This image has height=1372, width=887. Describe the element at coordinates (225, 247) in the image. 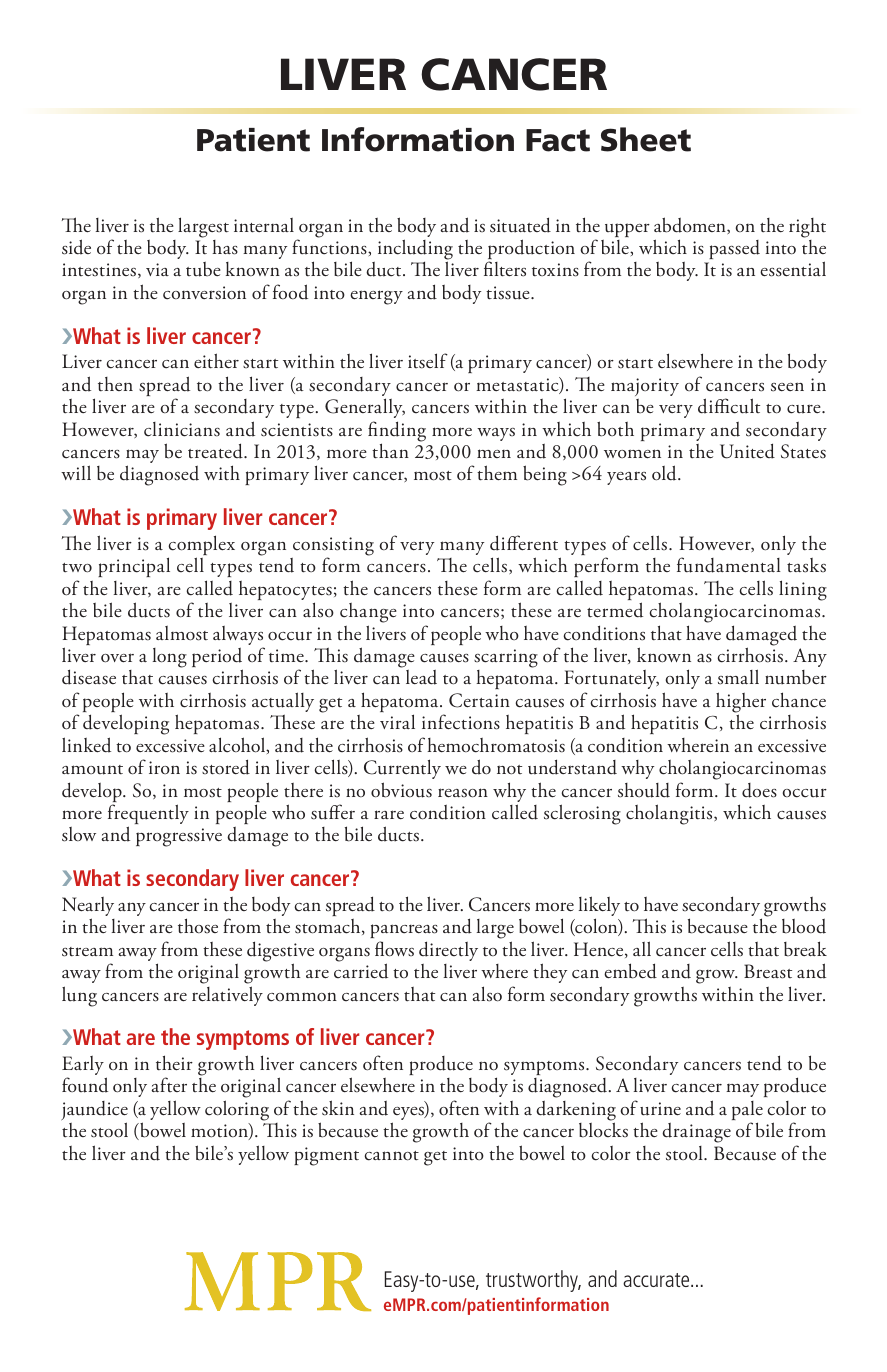

I see `has` at that location.
